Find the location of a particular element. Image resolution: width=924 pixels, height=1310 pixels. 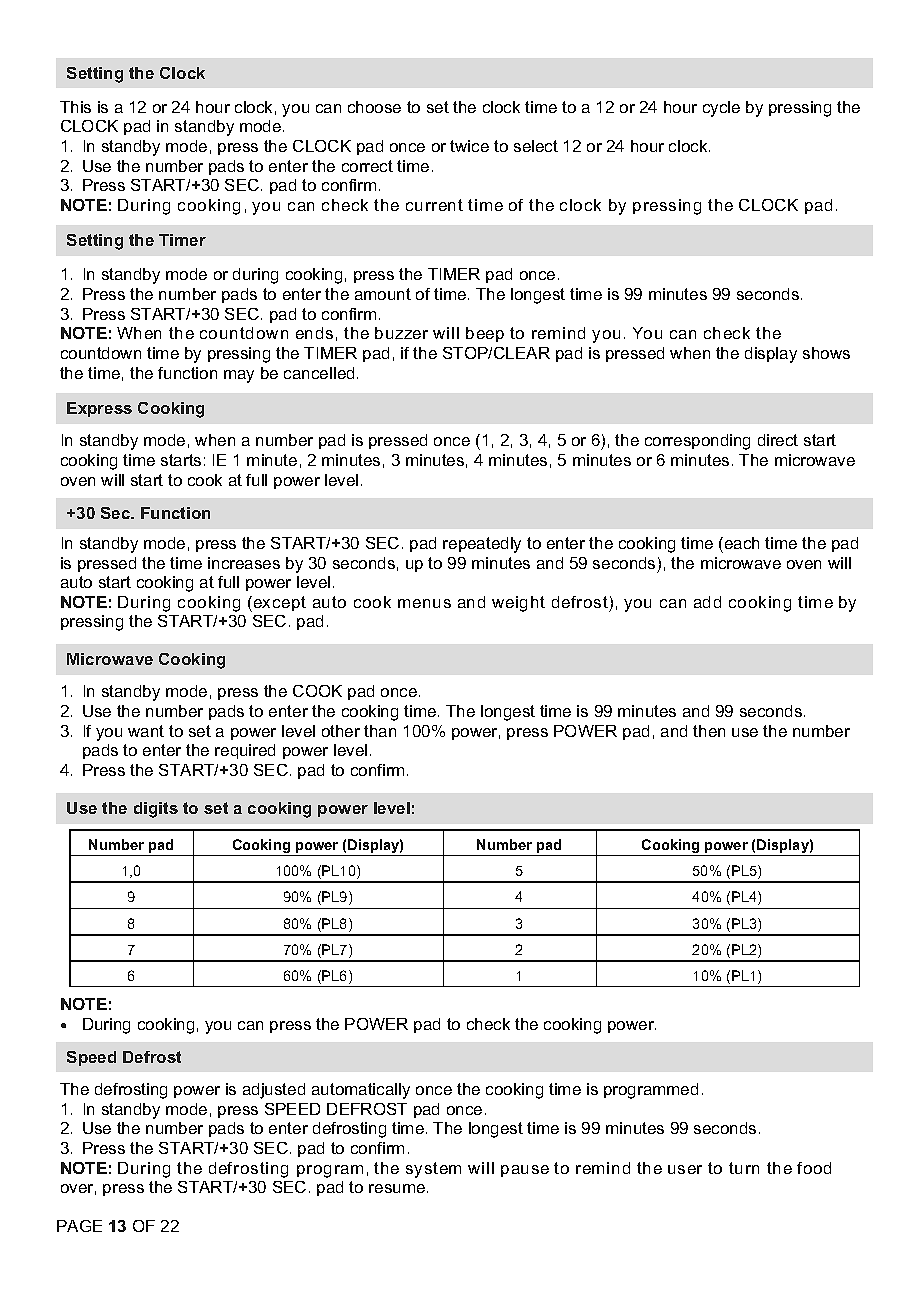

then is located at coordinates (709, 731).
